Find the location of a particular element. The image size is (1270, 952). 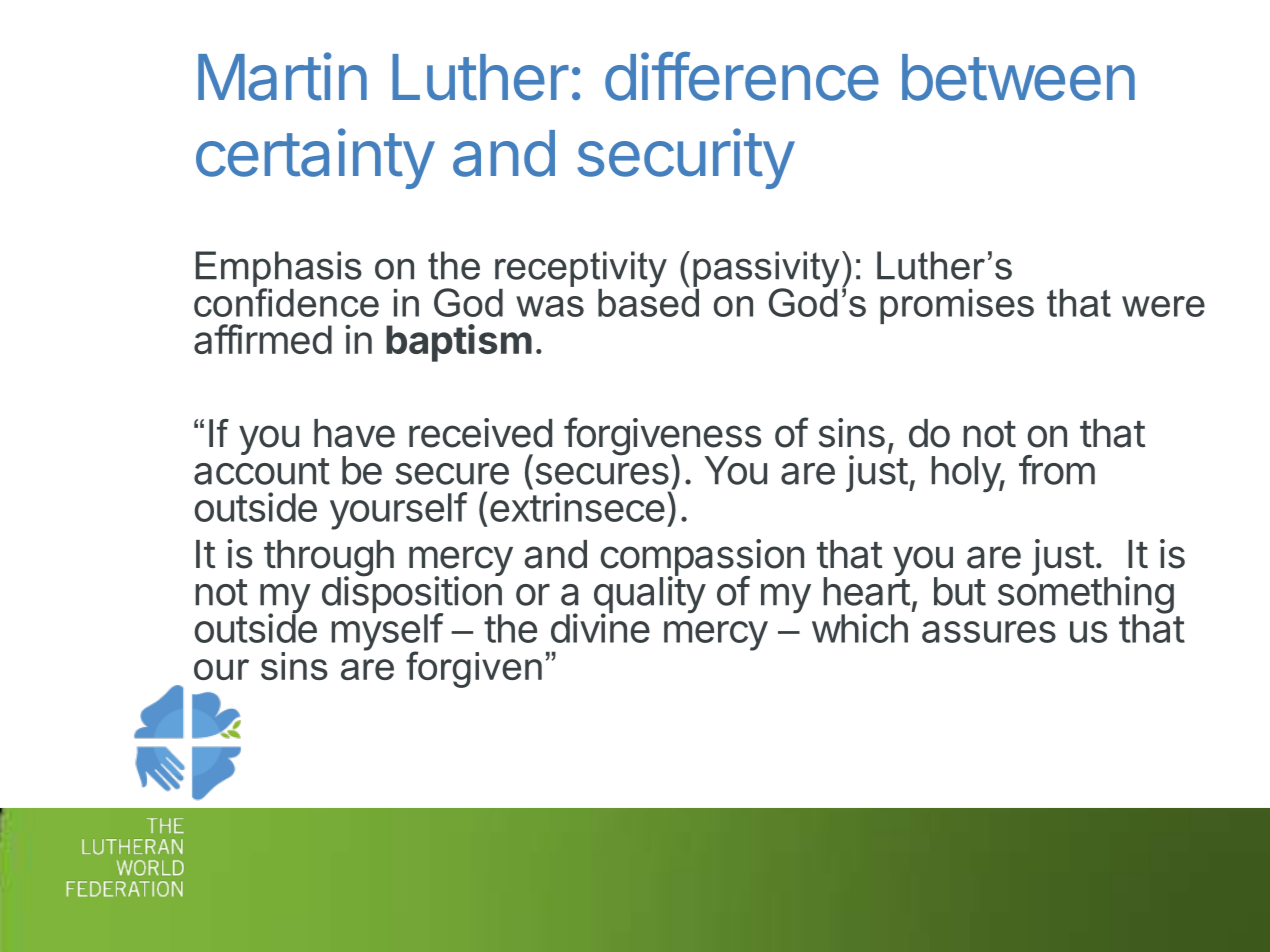

quality is located at coordinates (650, 595).
